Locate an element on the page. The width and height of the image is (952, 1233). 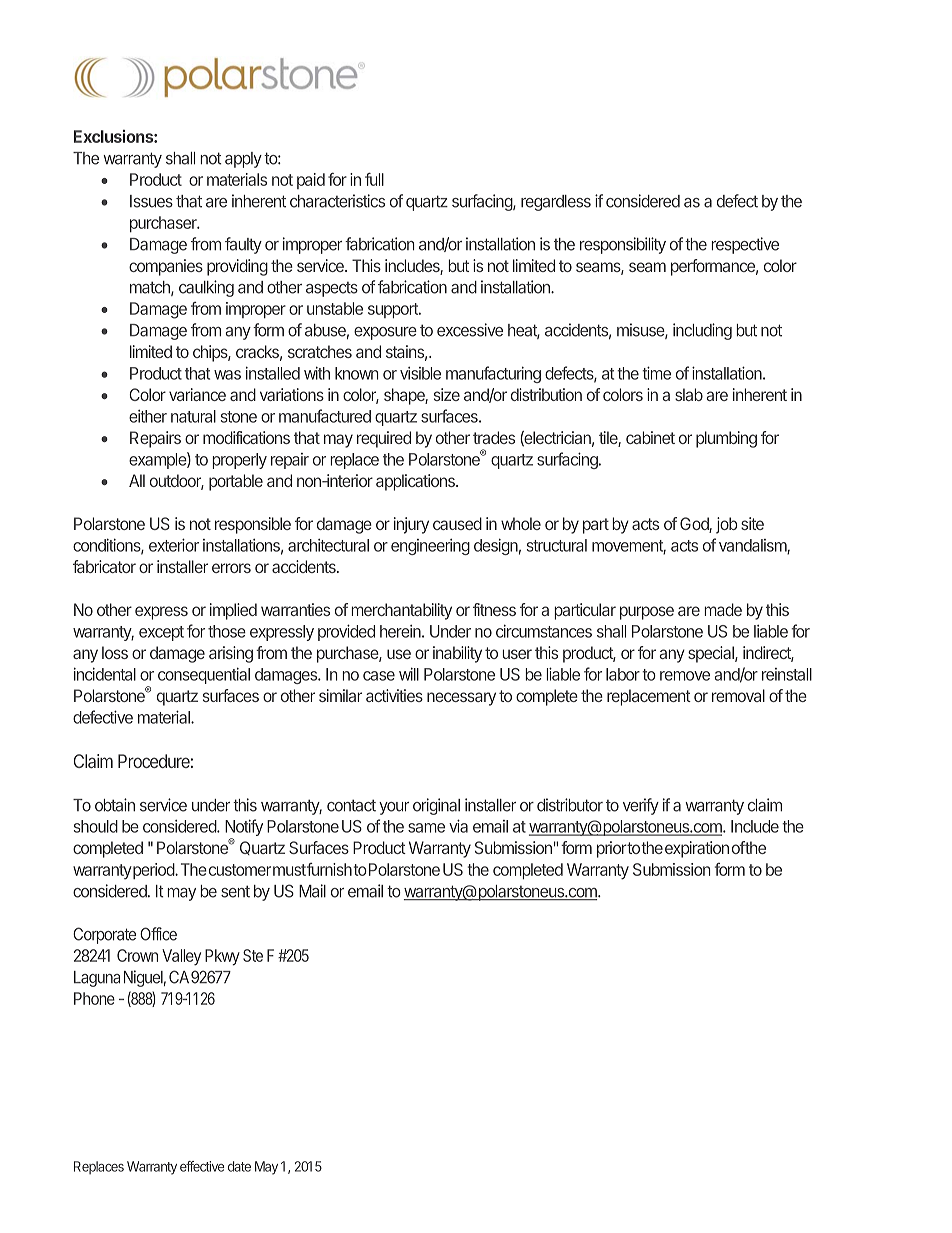
Issues is located at coordinates (151, 201).
